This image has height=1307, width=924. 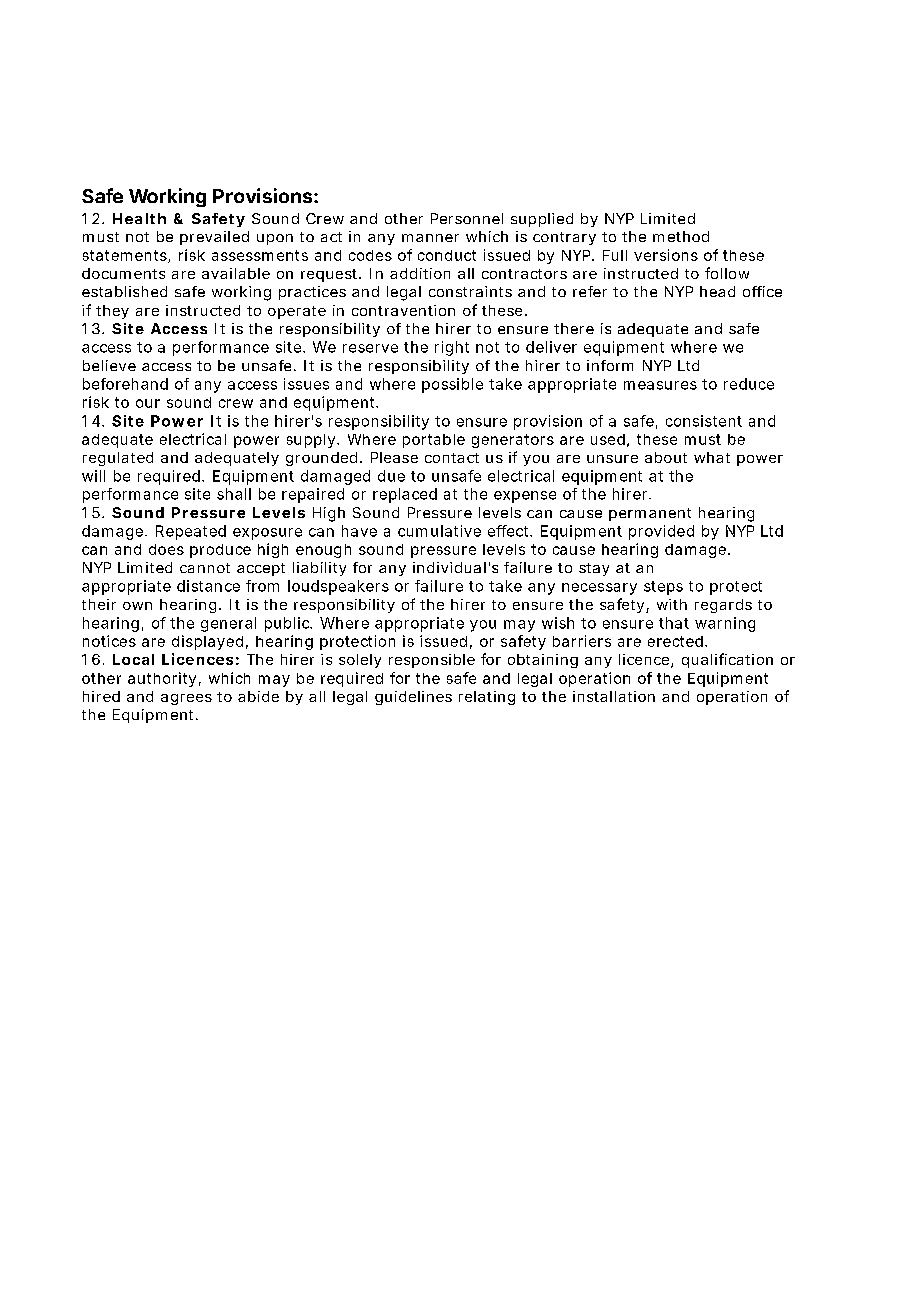 I want to click on contact, so click(x=452, y=458).
